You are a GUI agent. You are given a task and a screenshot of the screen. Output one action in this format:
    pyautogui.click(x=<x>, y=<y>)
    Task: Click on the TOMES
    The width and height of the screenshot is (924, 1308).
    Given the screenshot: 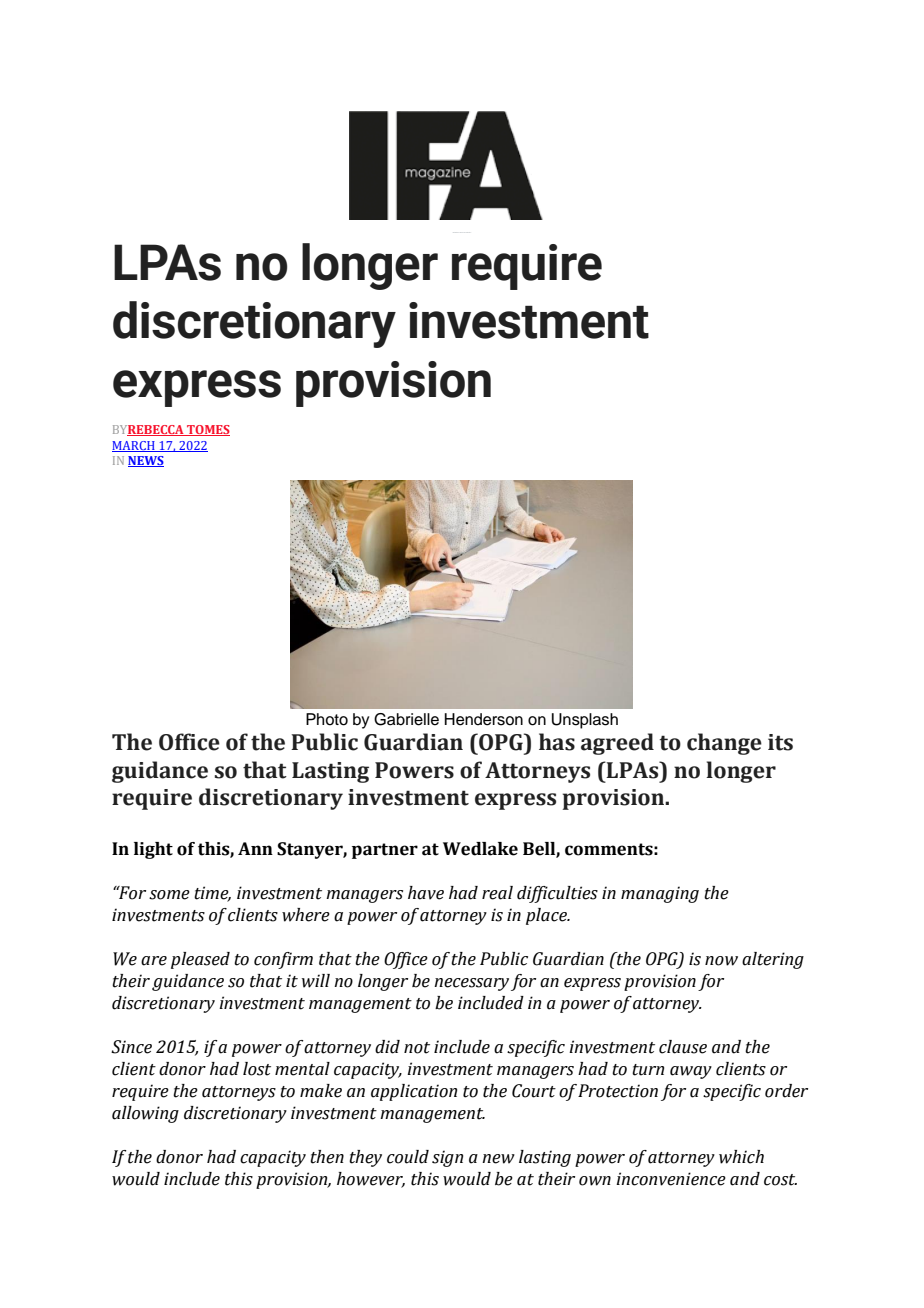 What is the action you would take?
    pyautogui.click(x=207, y=430)
